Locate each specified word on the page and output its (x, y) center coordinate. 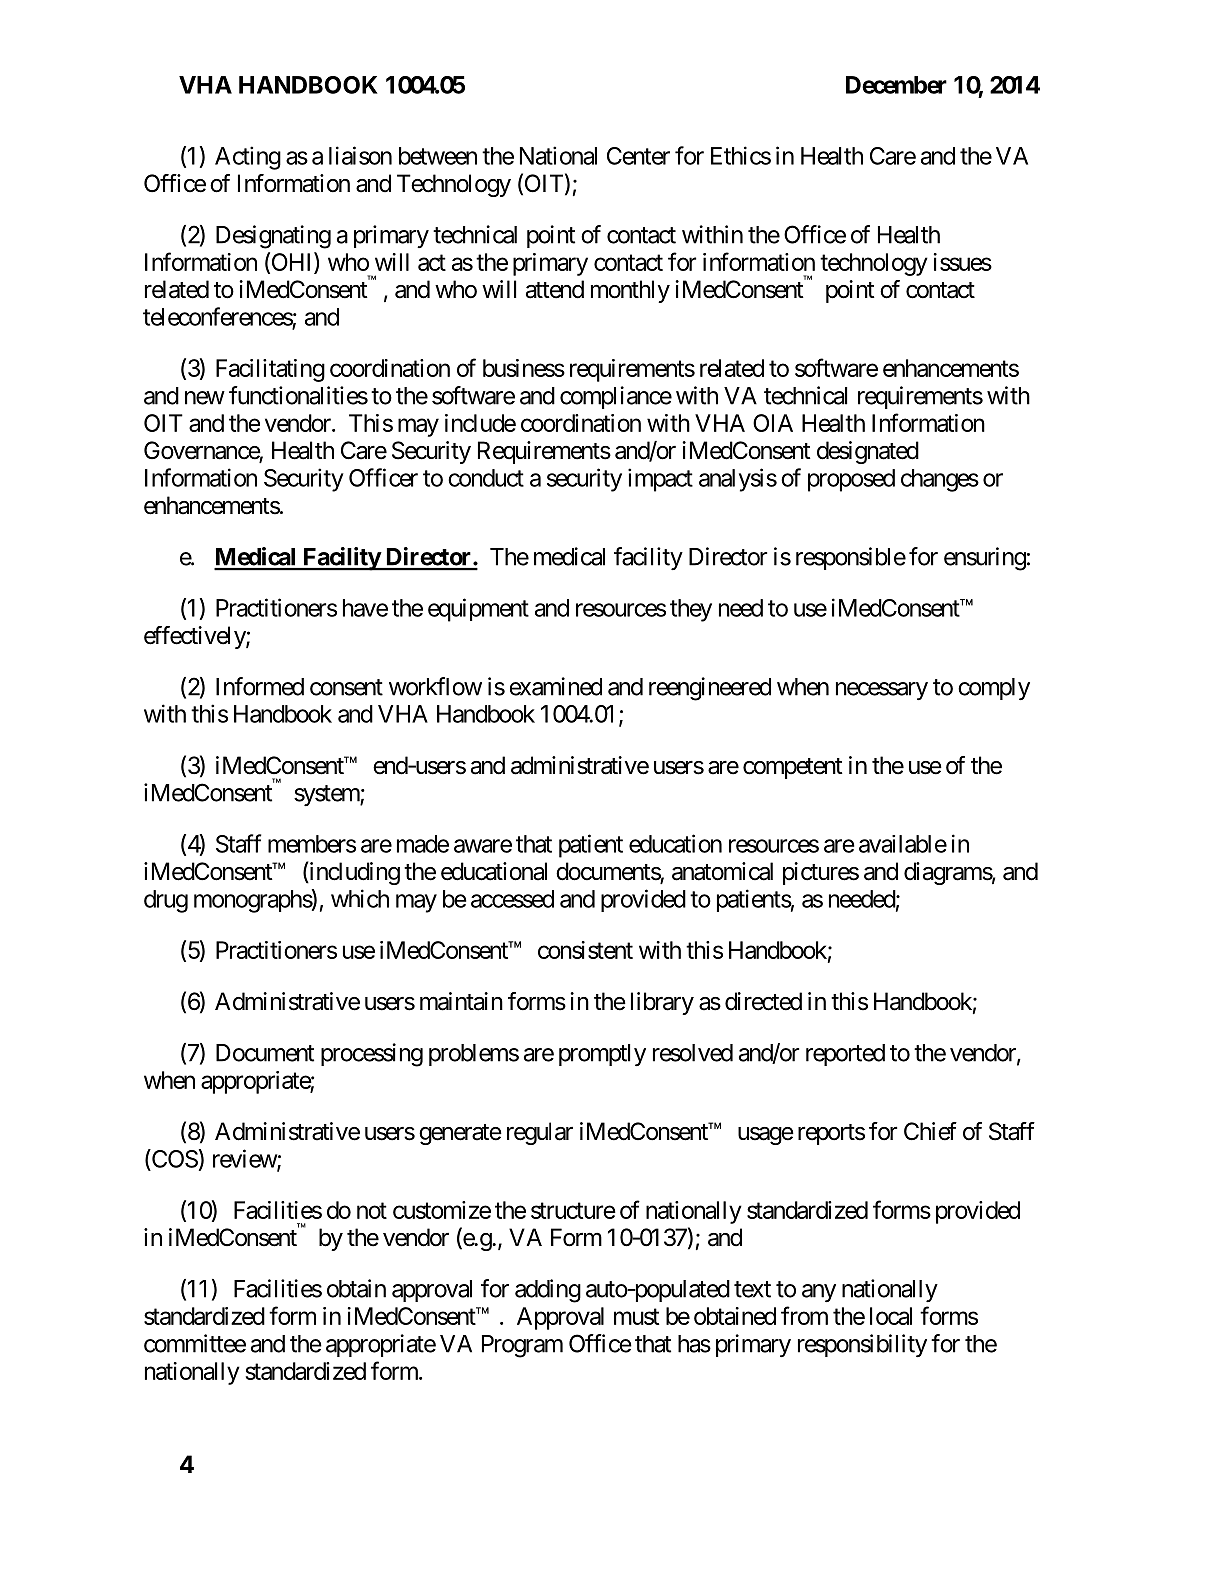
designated (868, 452)
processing (372, 1055)
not (372, 1210)
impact (660, 480)
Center (638, 156)
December (896, 85)
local (891, 1316)
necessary (882, 691)
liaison (360, 155)
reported (845, 1055)
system (327, 795)
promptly (602, 1055)
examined (556, 686)
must (636, 1317)
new (205, 398)
